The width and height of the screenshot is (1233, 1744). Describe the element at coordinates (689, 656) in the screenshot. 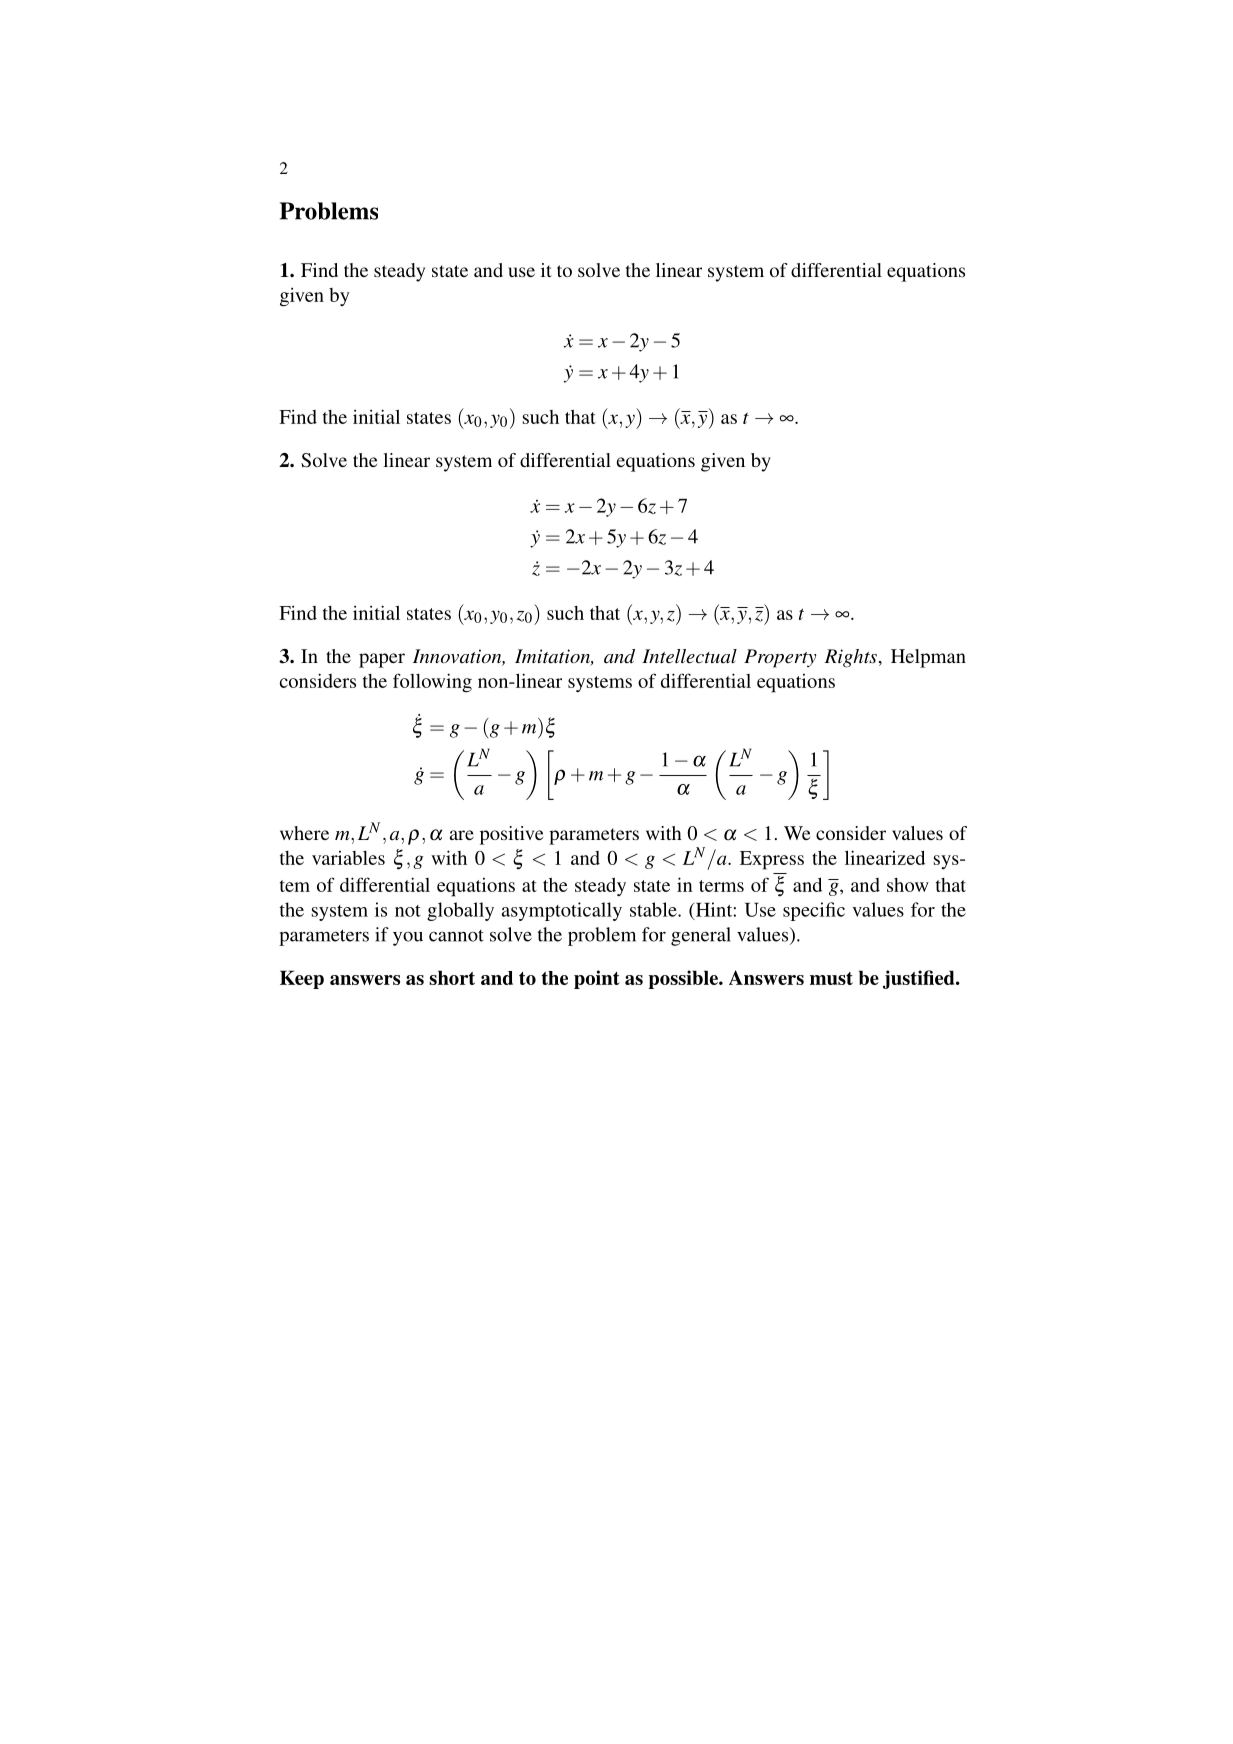

I see `Intellectual` at that location.
